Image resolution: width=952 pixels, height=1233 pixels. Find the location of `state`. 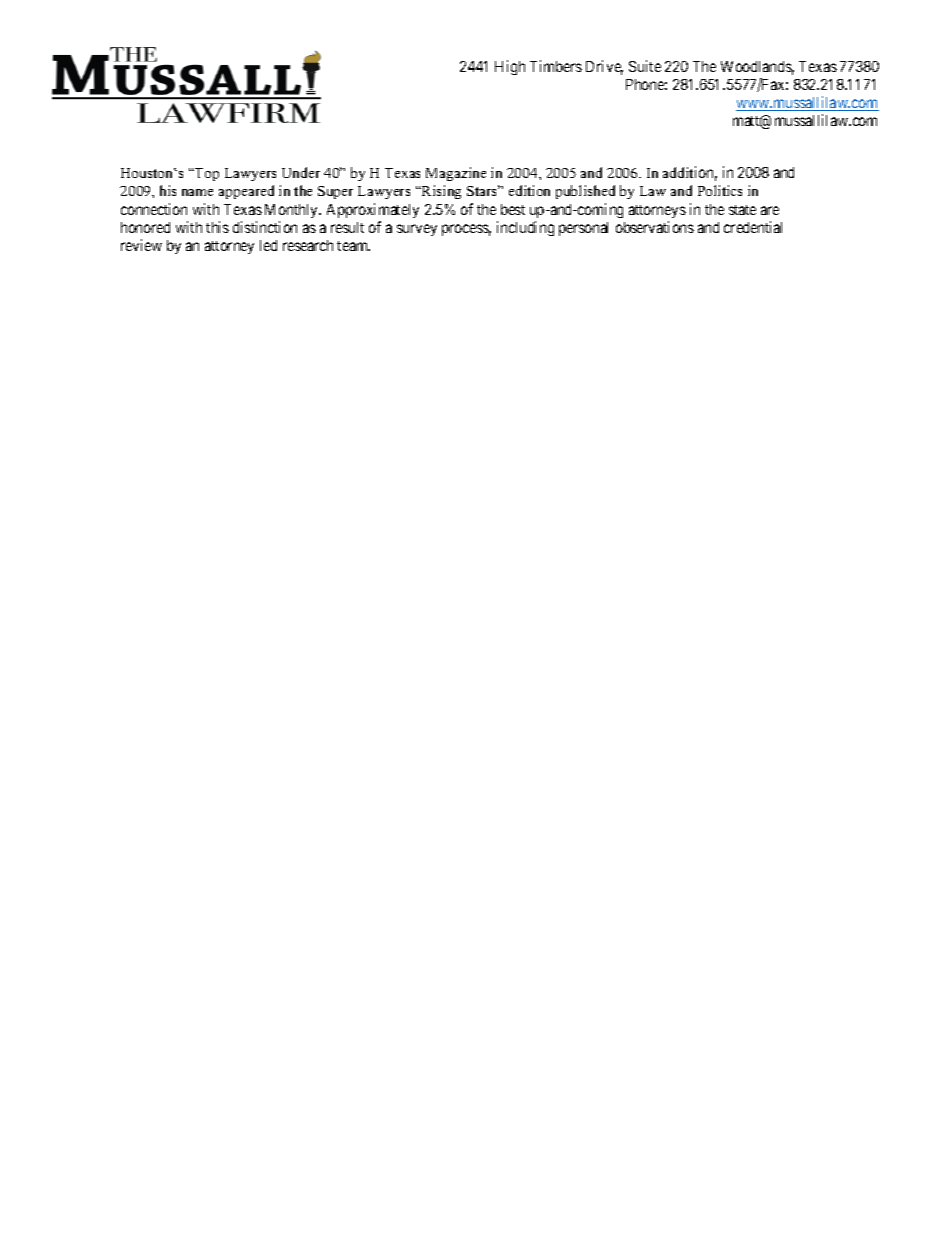

state is located at coordinates (742, 210).
